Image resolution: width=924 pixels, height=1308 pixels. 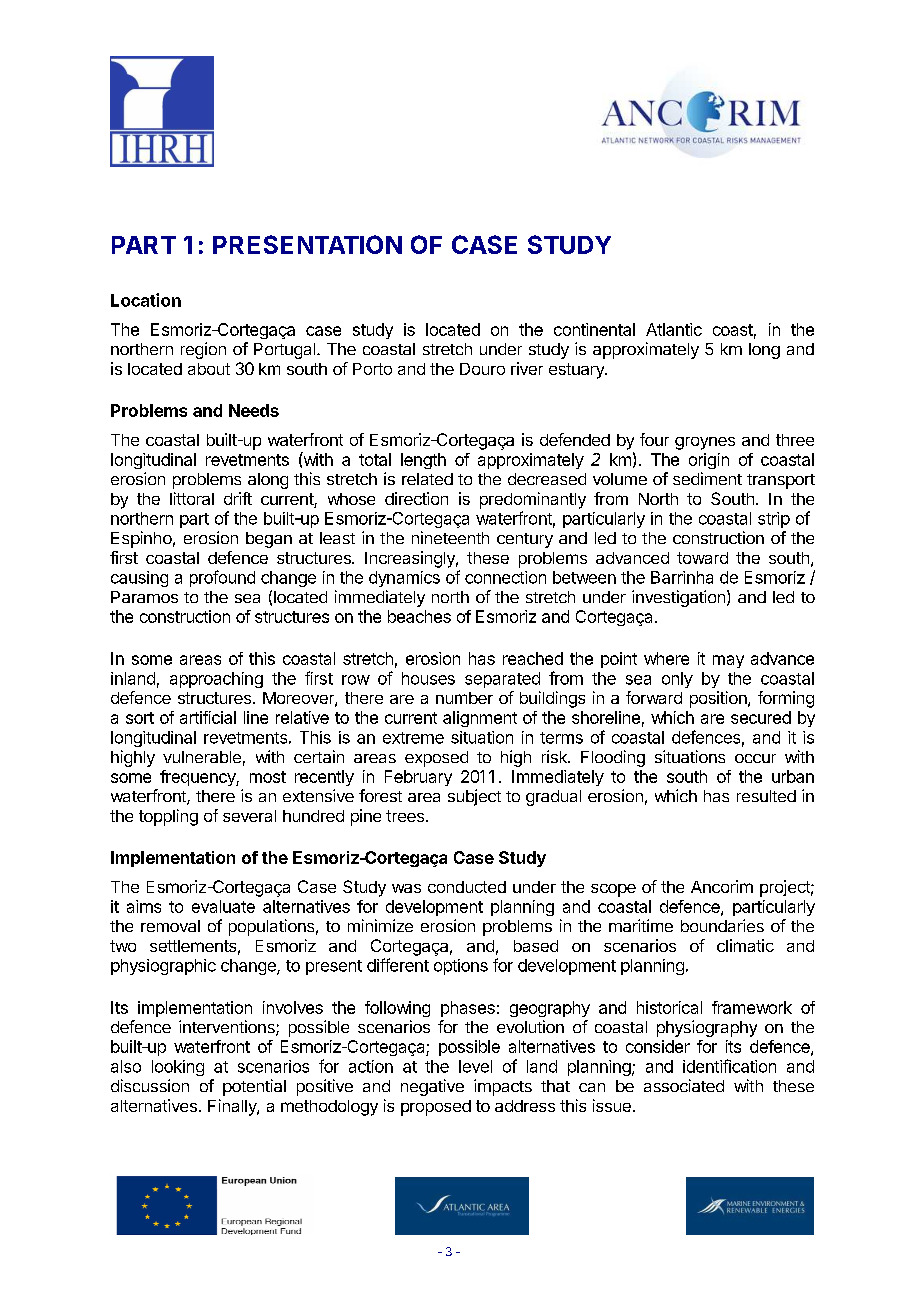 I want to click on boundaries, so click(x=722, y=925).
